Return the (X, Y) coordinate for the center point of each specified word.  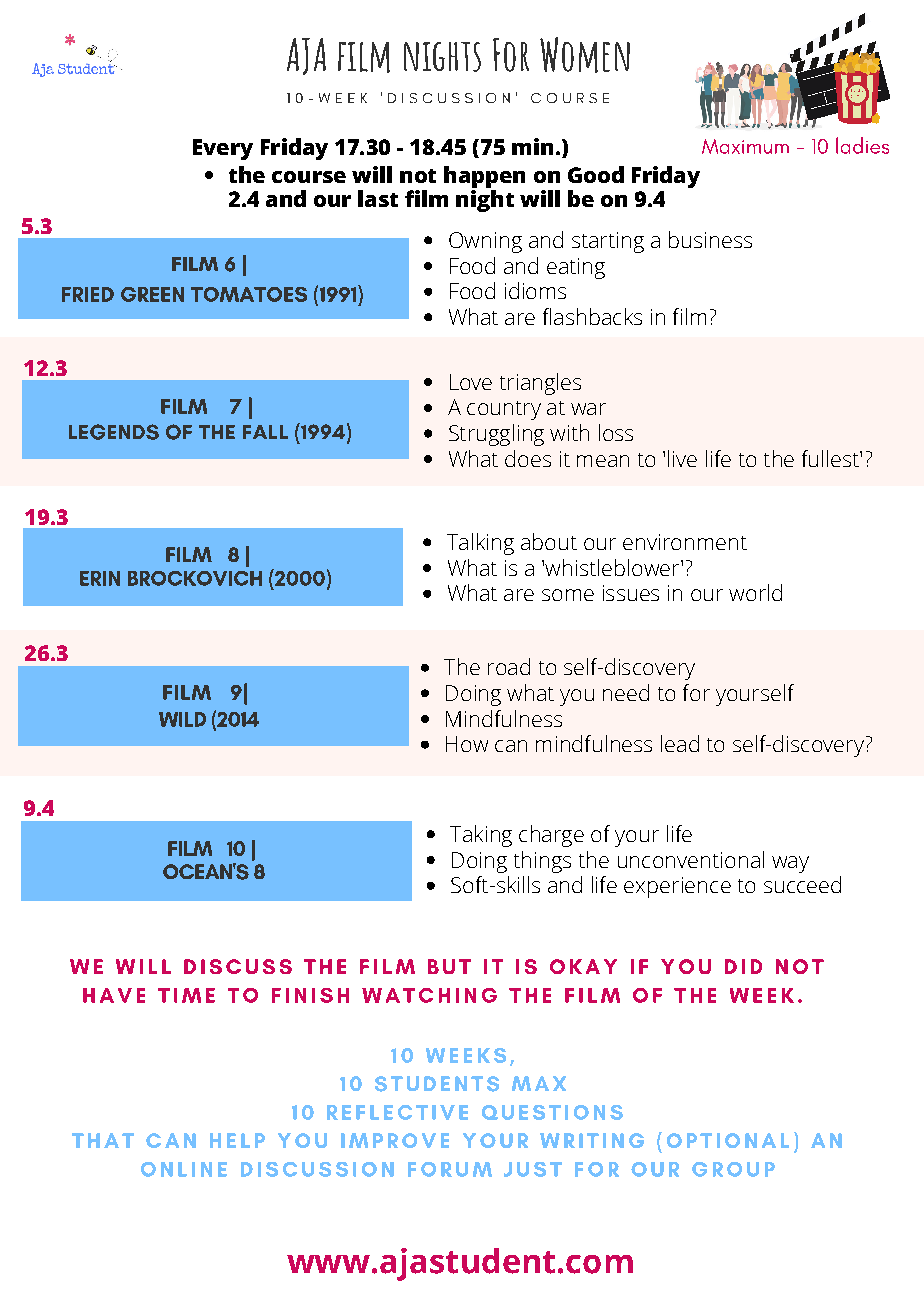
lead (680, 743)
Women (585, 55)
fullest (831, 458)
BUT (449, 966)
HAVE (114, 995)
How (467, 744)
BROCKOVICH (195, 578)
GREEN (152, 294)
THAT (103, 1140)
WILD (182, 719)
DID (743, 966)
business (710, 239)
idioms (535, 290)
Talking (480, 544)
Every (223, 149)
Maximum (745, 146)
